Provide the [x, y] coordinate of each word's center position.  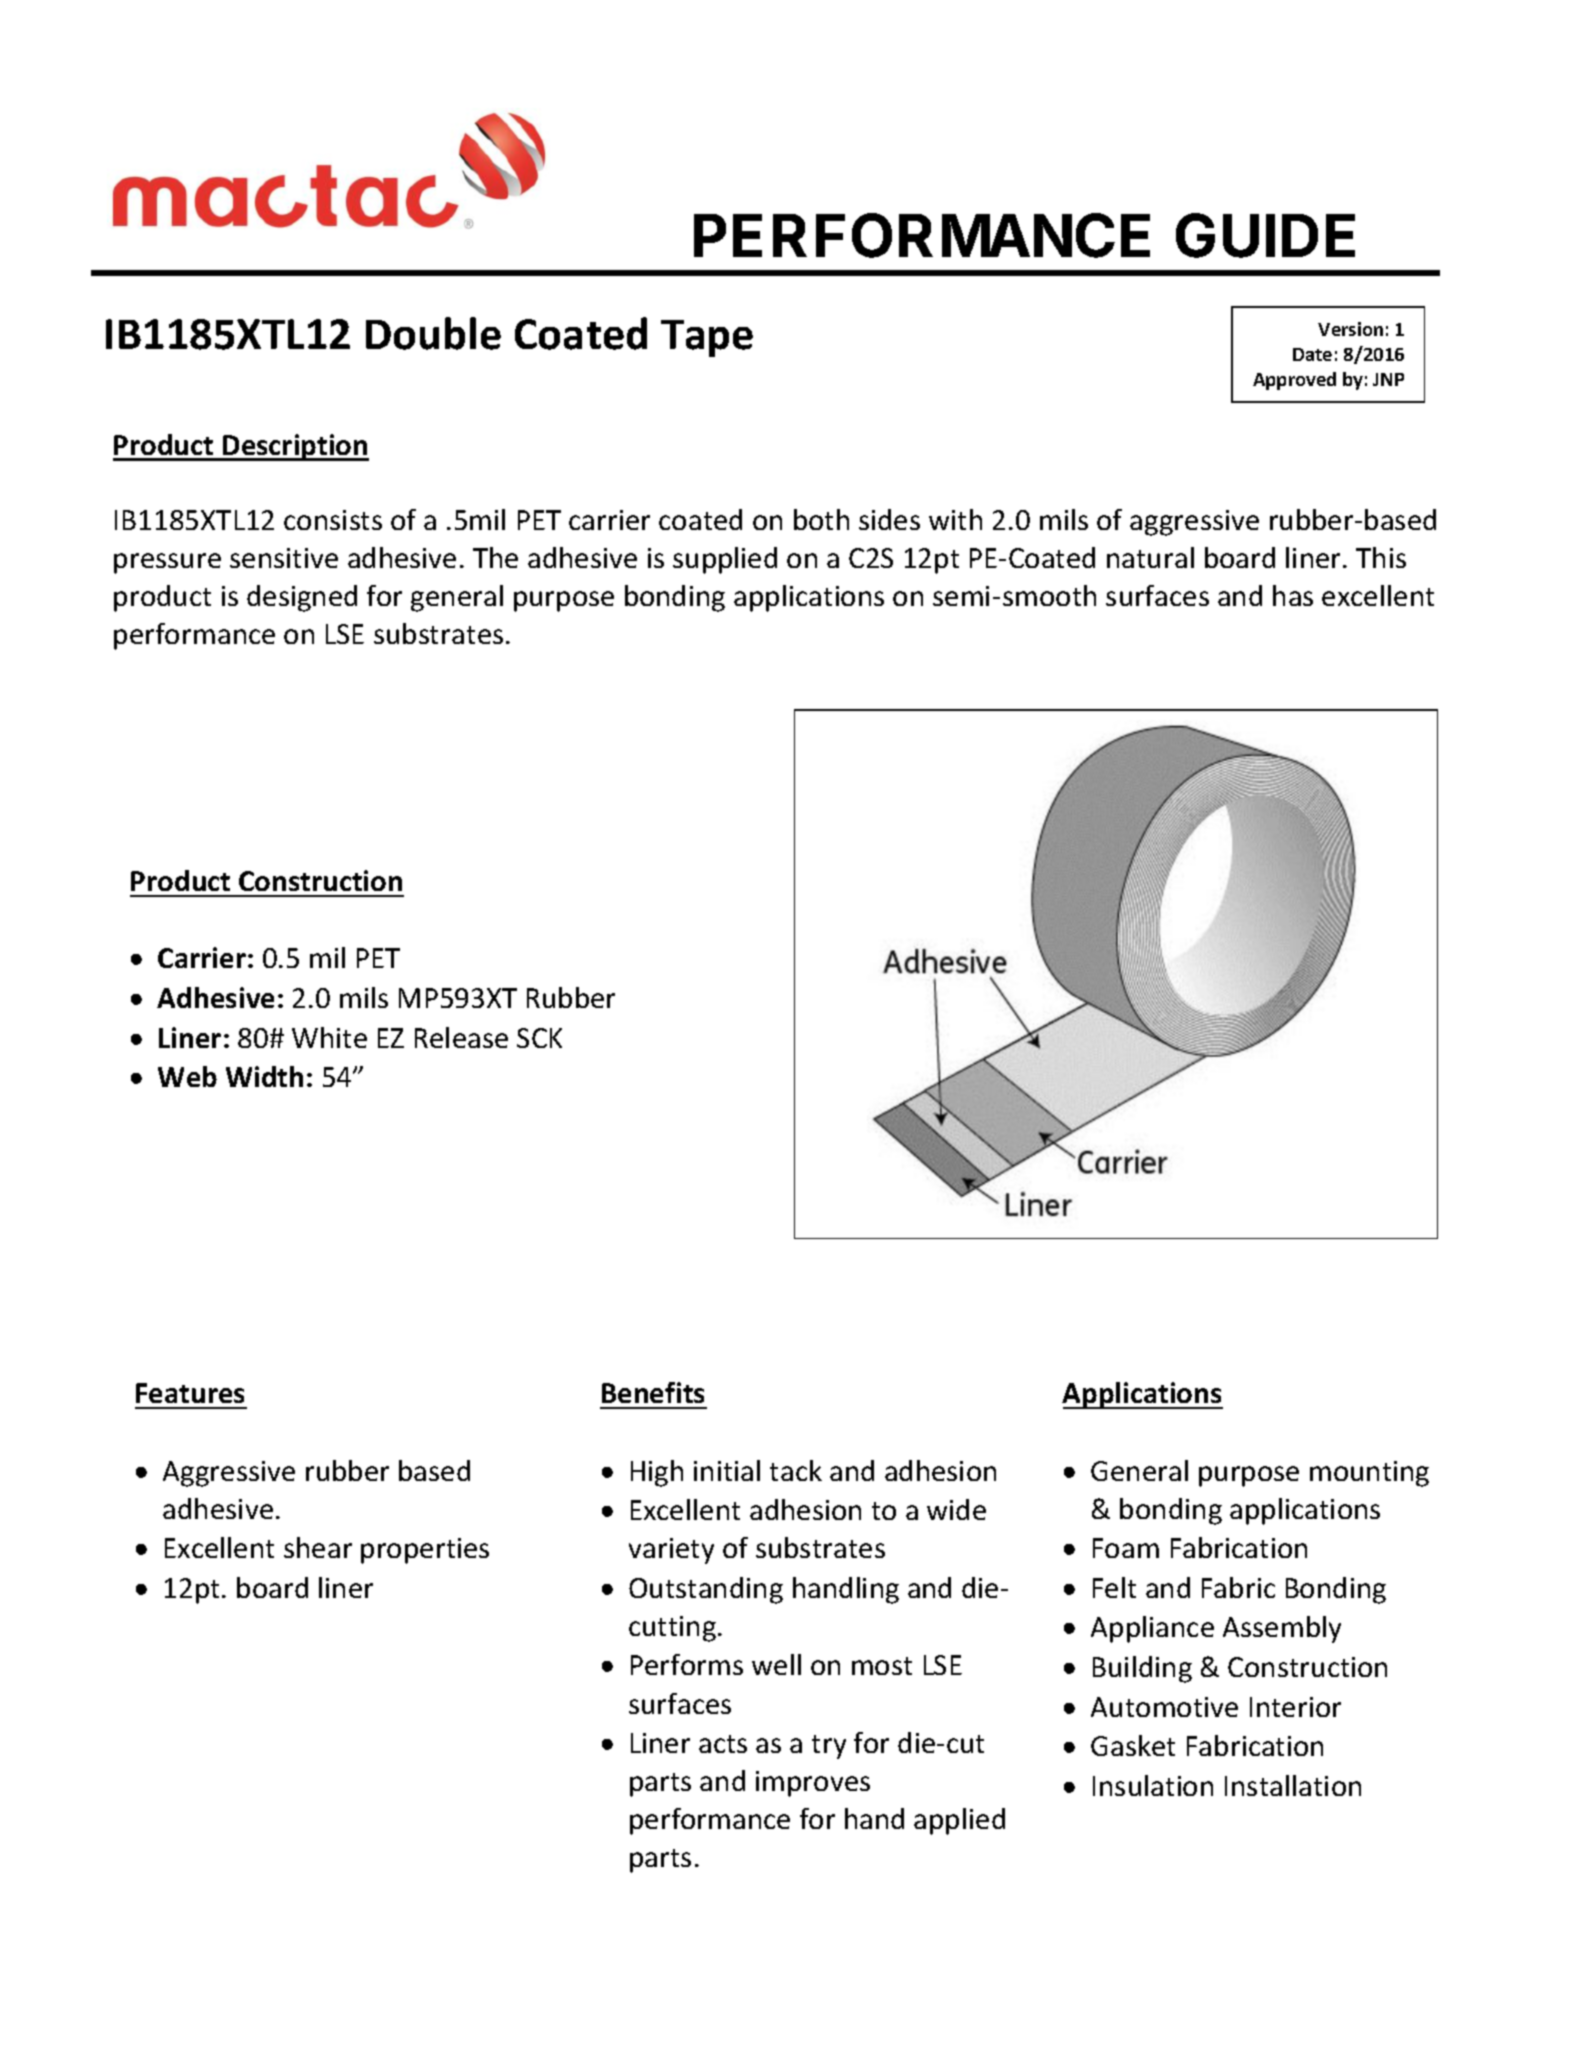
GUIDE [1265, 235]
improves [813, 1784]
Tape [707, 338]
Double [433, 333]
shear [318, 1547]
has [1293, 595]
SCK [539, 1038]
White [329, 1037]
